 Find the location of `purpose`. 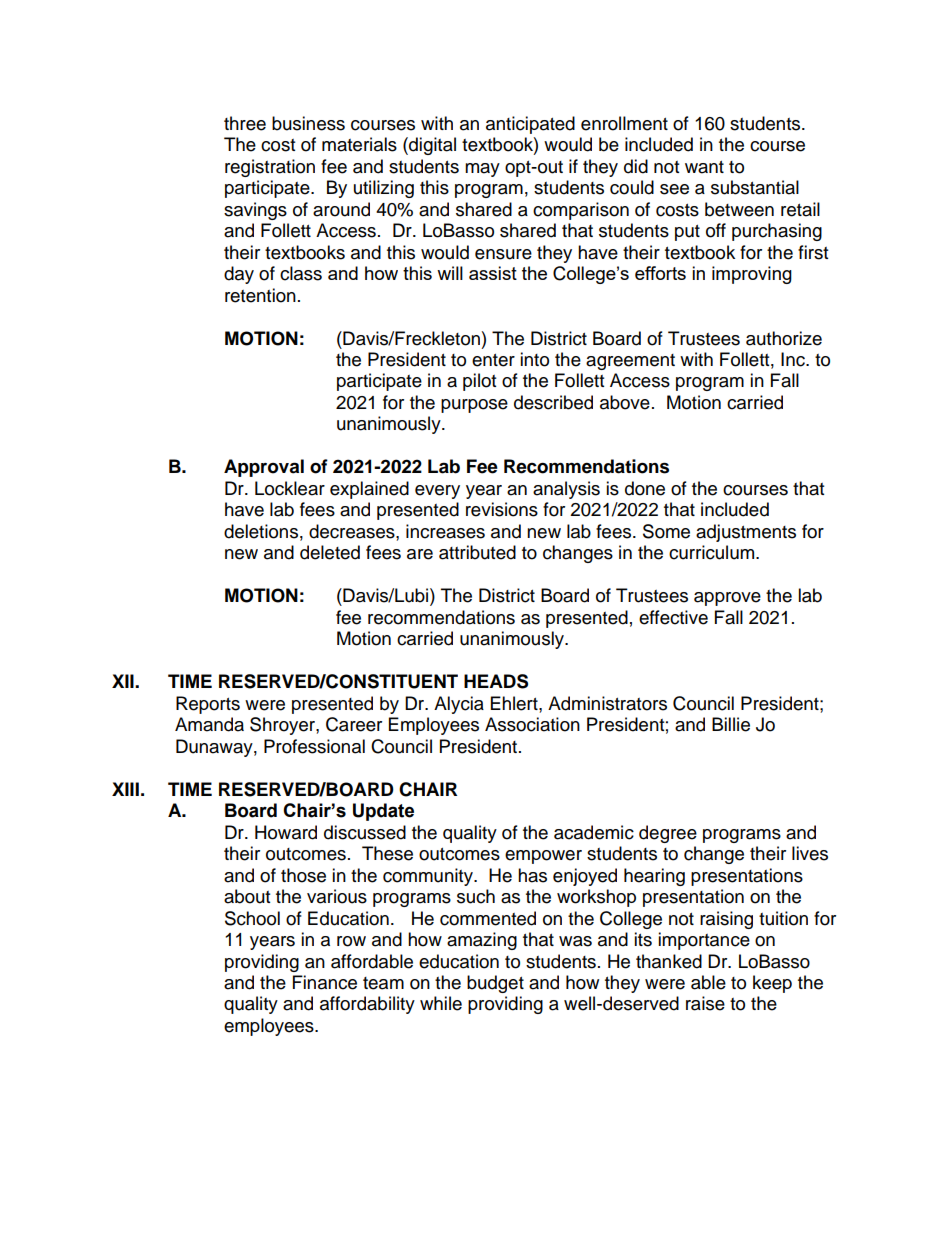

purpose is located at coordinates (474, 406).
